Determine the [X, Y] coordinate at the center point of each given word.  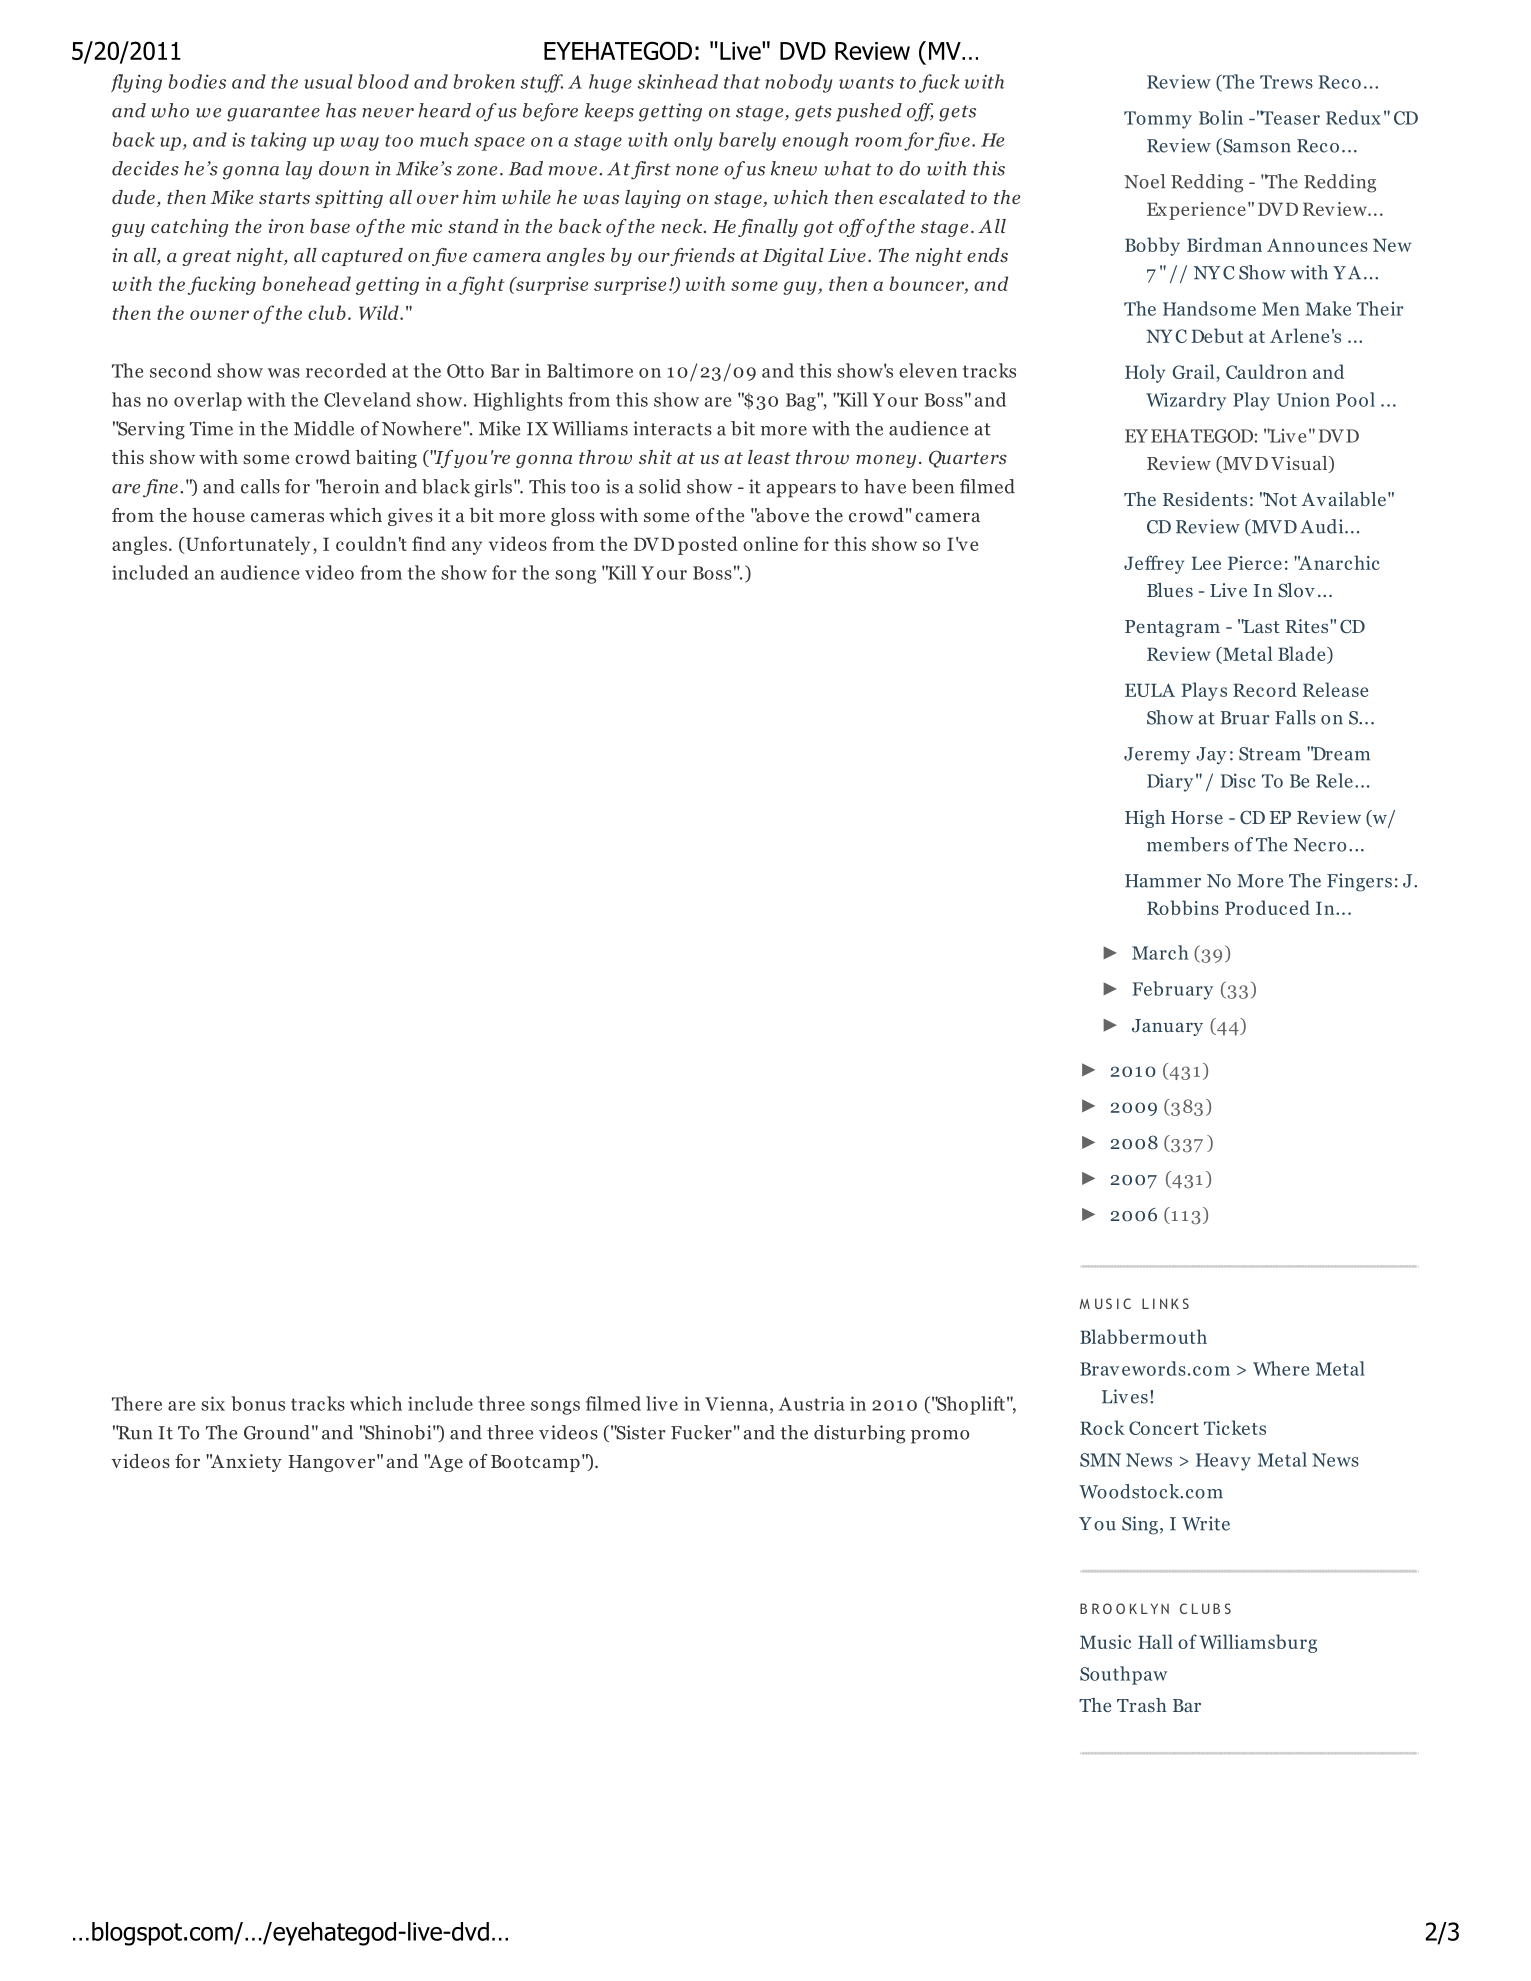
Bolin [1221, 117]
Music [1105, 1642]
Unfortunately [246, 545]
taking [278, 141]
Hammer [1163, 881]
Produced [1267, 907]
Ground [277, 1432]
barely [747, 141]
